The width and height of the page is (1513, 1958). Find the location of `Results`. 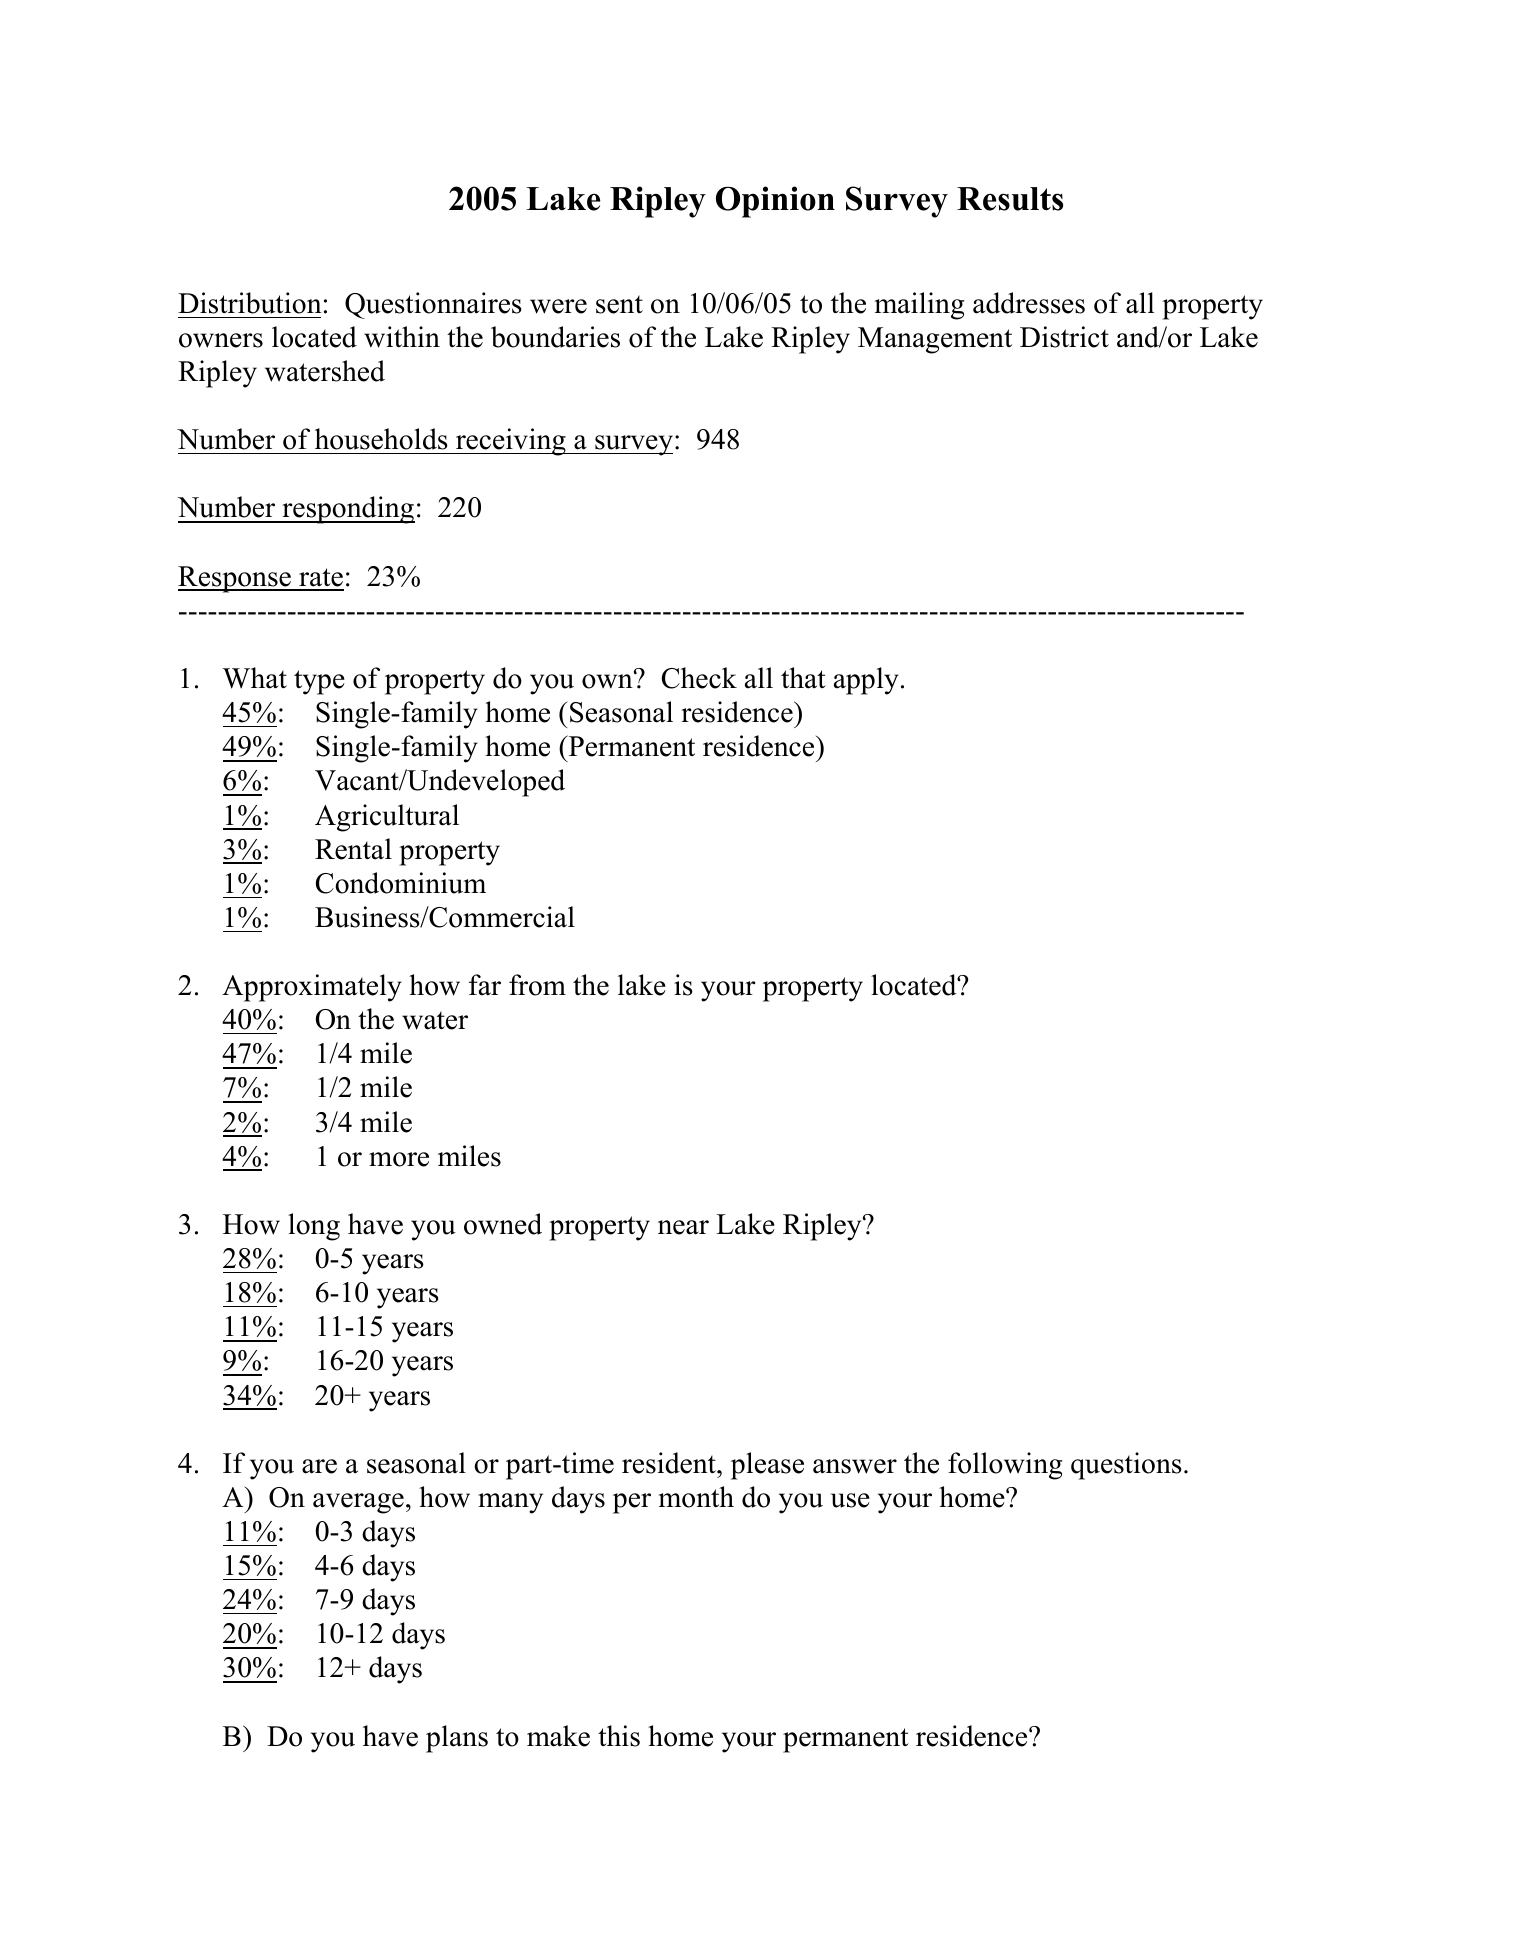

Results is located at coordinates (1010, 199).
